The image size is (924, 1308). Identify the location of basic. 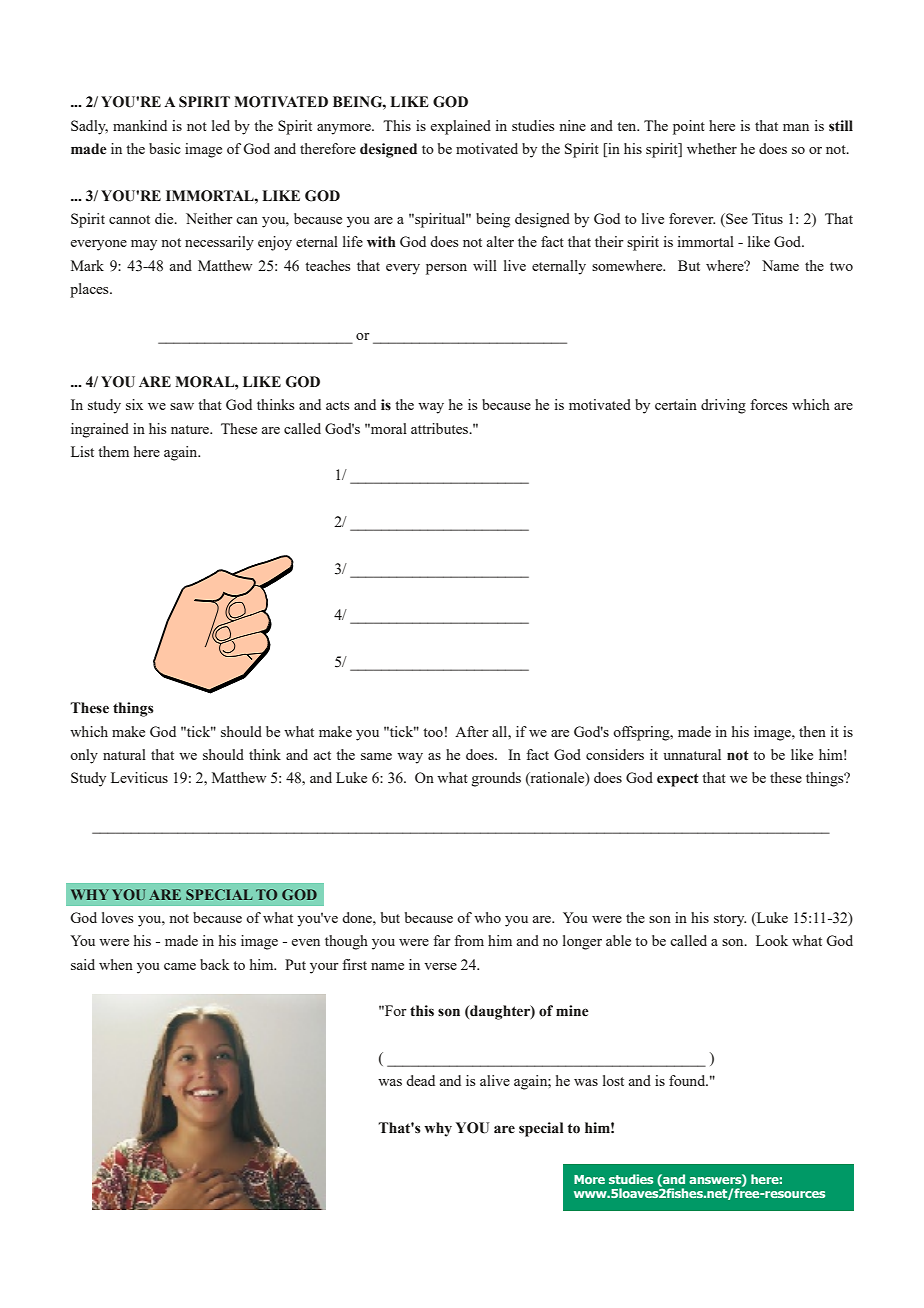
(165, 148).
